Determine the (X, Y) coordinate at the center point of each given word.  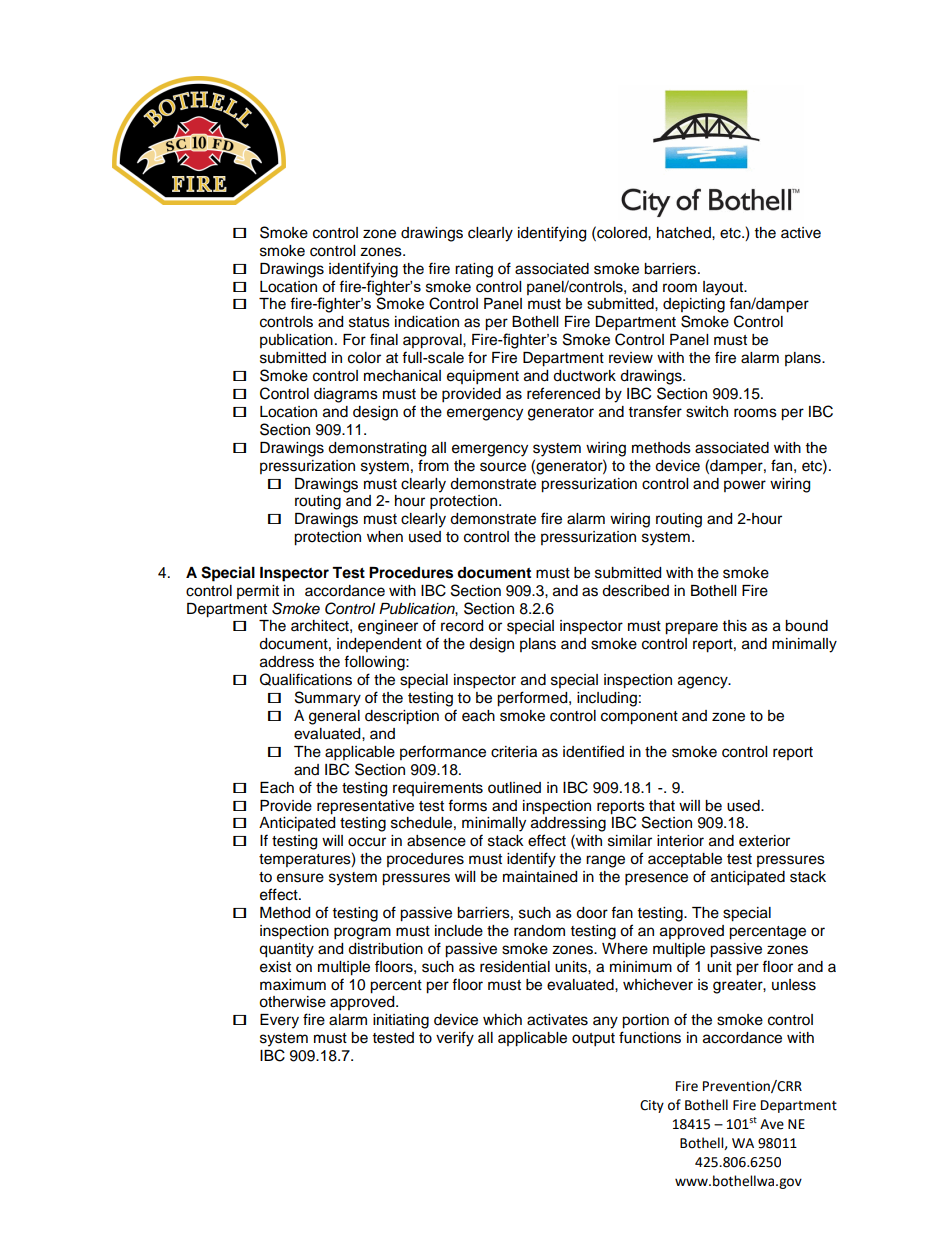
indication (427, 322)
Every (279, 1021)
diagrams (346, 395)
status (369, 322)
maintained (540, 877)
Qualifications (306, 679)
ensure (300, 878)
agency (704, 682)
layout (724, 288)
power (745, 486)
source (503, 467)
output (593, 1040)
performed (533, 699)
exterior (764, 841)
